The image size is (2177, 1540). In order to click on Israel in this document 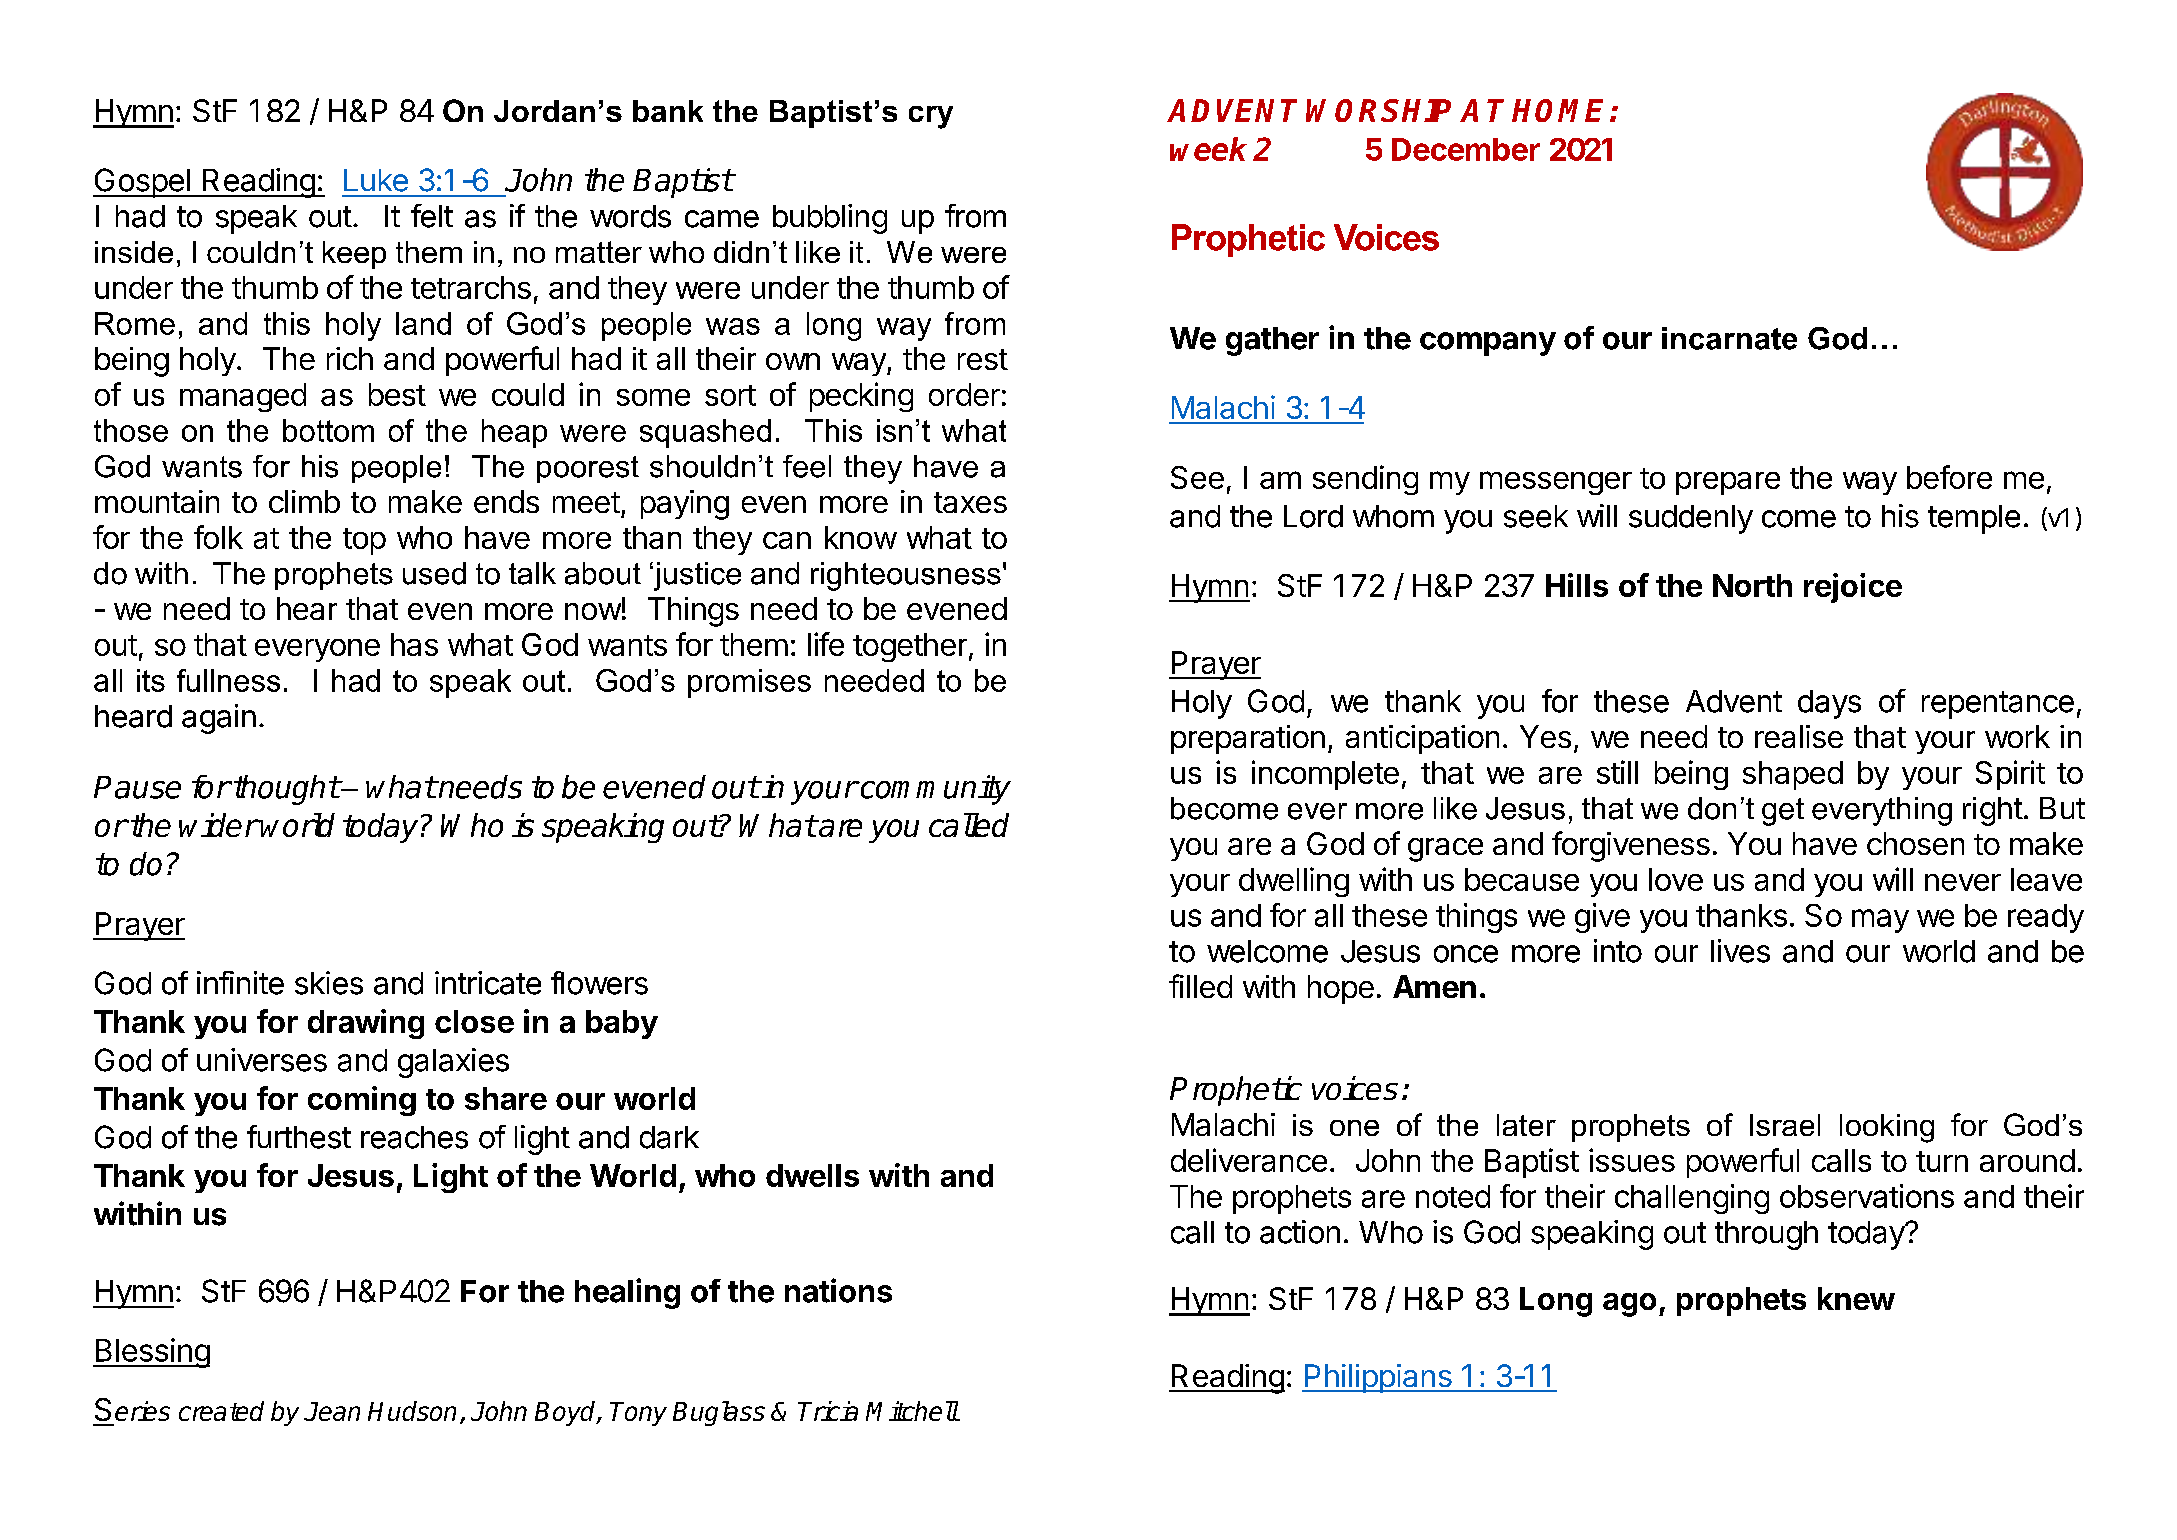, I will do `click(1785, 1125)`.
